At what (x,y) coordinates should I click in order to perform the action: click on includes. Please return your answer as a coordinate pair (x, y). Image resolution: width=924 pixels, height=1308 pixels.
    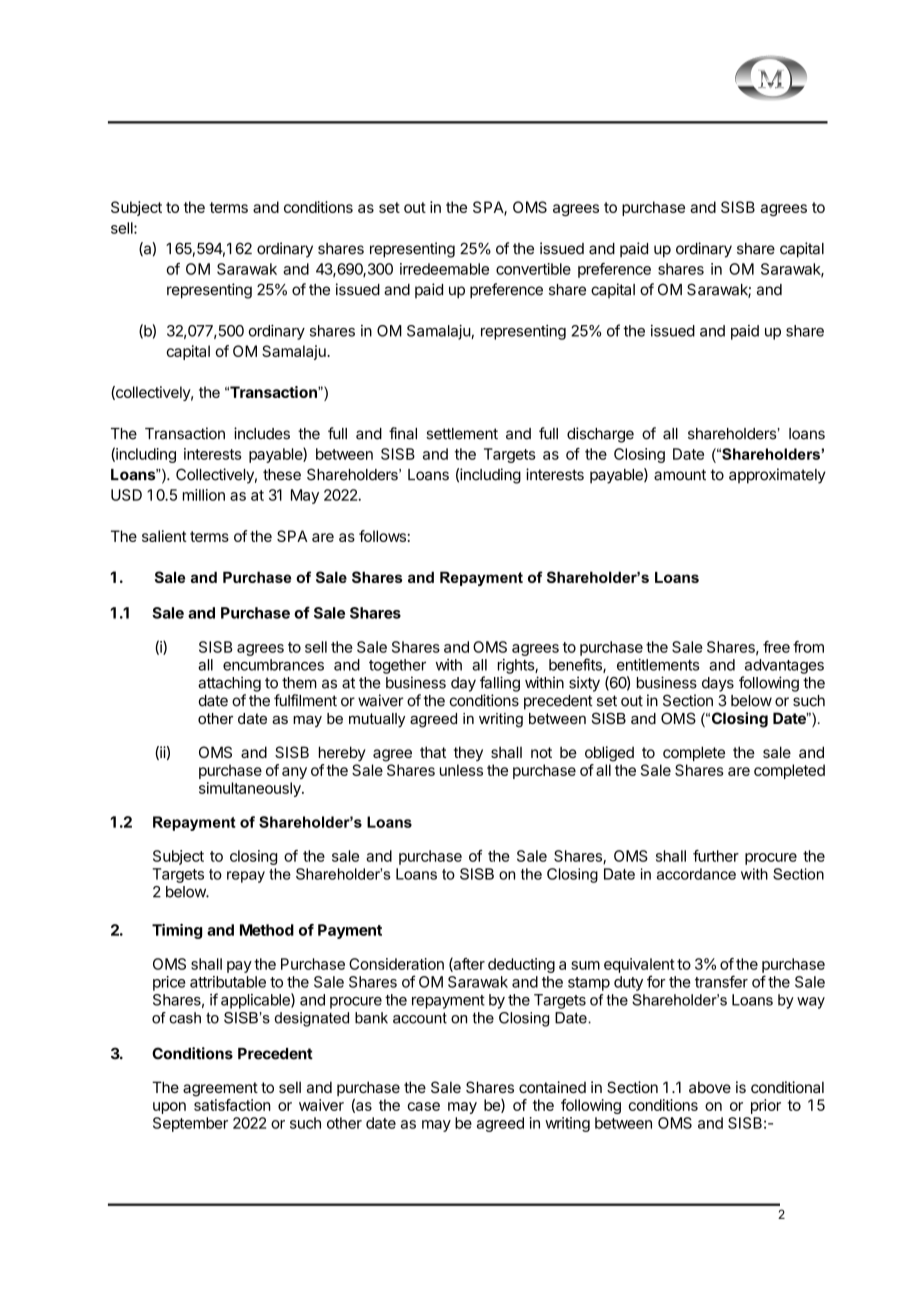
    Looking at the image, I should click on (262, 433).
